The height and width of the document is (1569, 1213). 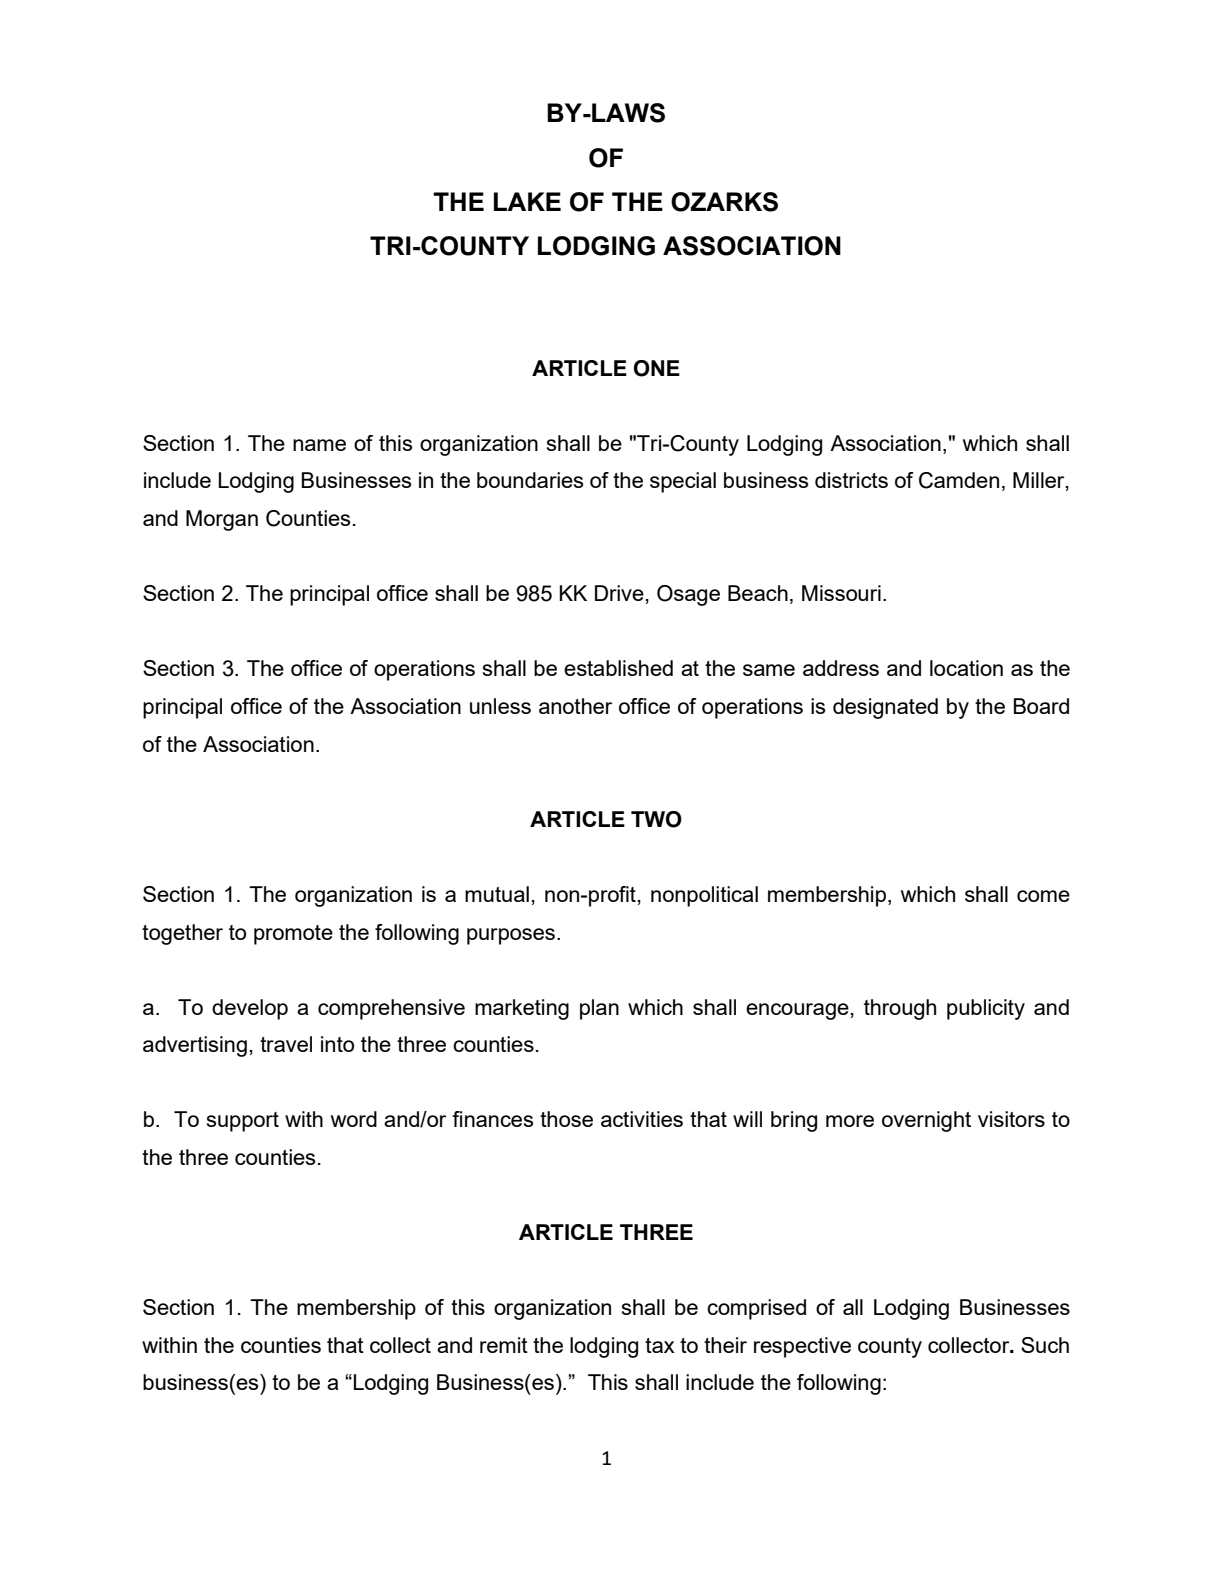 I want to click on plan, so click(x=599, y=1009).
